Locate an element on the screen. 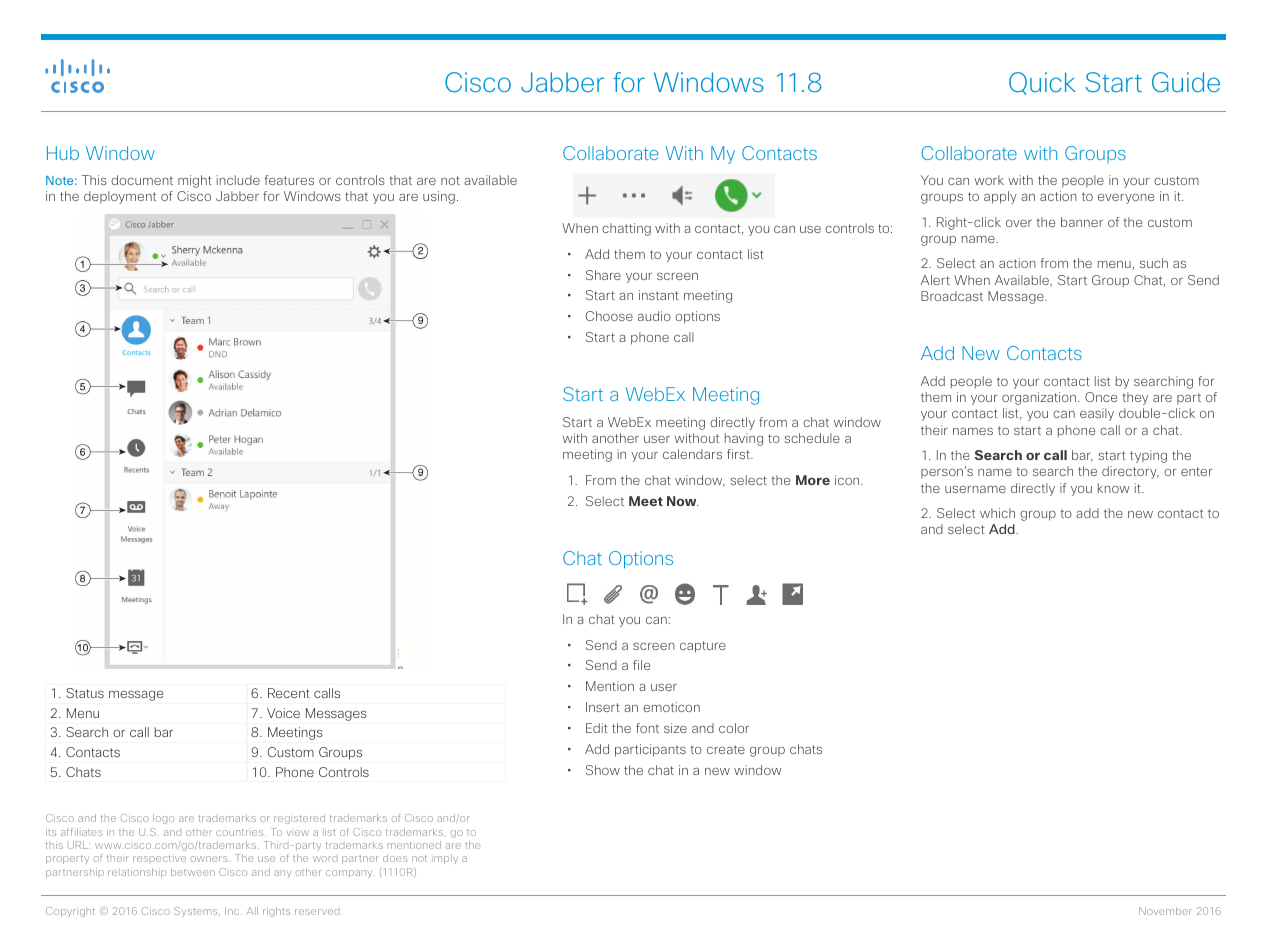 The width and height of the screenshot is (1267, 952). Quick is located at coordinates (1042, 83).
